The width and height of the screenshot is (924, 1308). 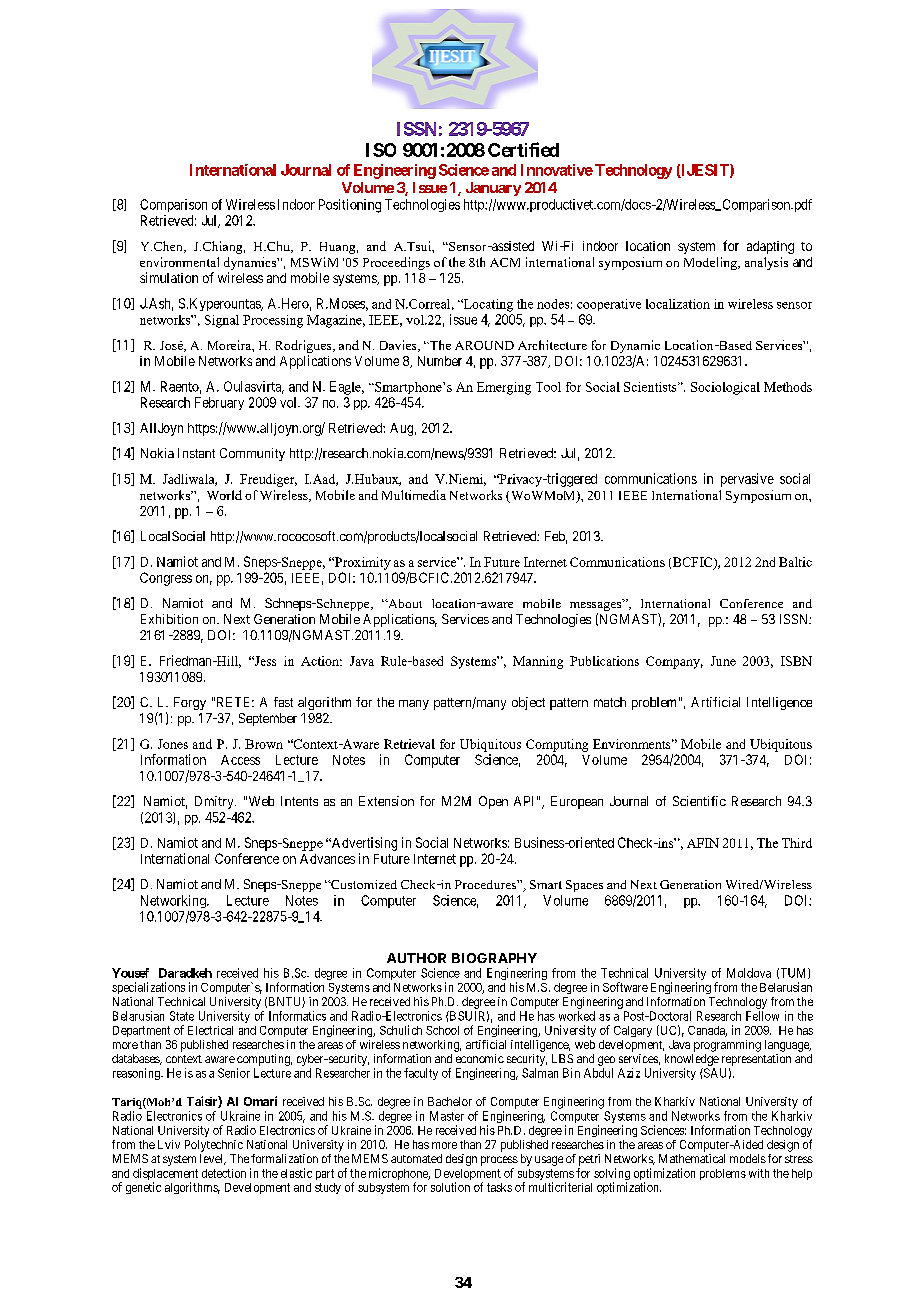 I want to click on Open, so click(x=493, y=802).
